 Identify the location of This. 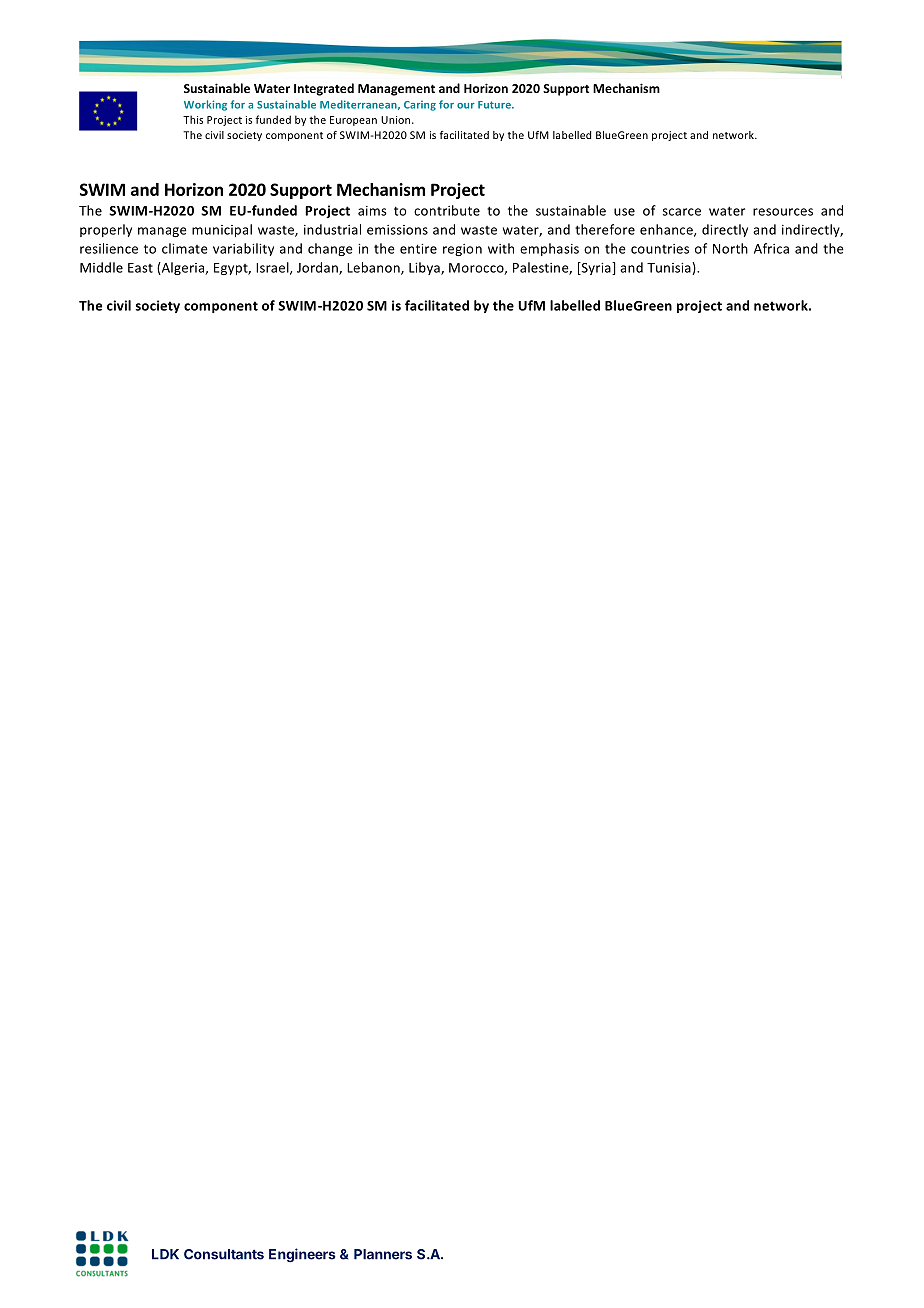
(193, 119).
